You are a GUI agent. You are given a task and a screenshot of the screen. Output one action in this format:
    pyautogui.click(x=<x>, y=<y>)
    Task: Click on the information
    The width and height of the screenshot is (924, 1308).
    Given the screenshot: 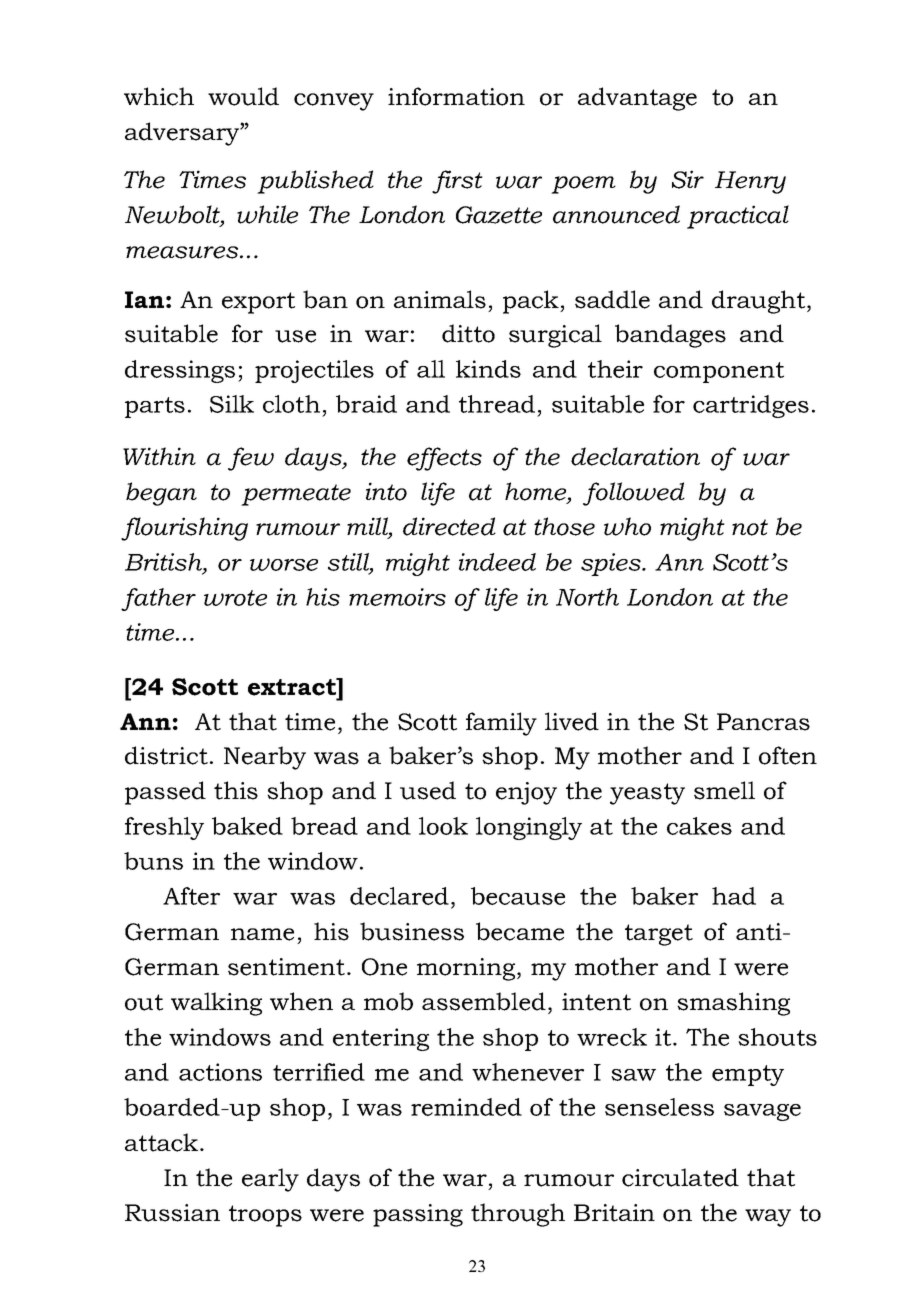 What is the action you would take?
    pyautogui.click(x=456, y=96)
